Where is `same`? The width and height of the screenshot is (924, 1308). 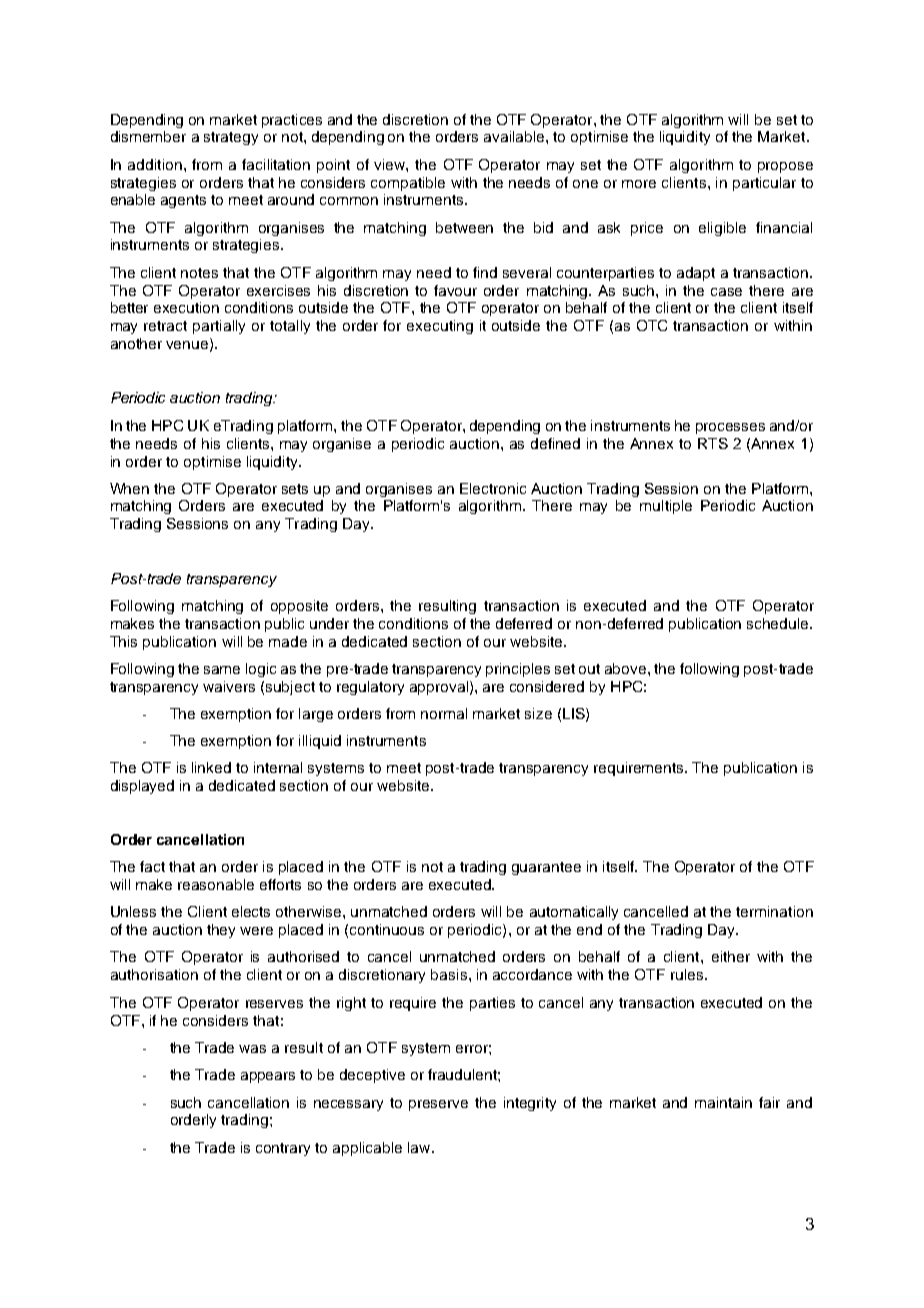
same is located at coordinates (222, 670).
